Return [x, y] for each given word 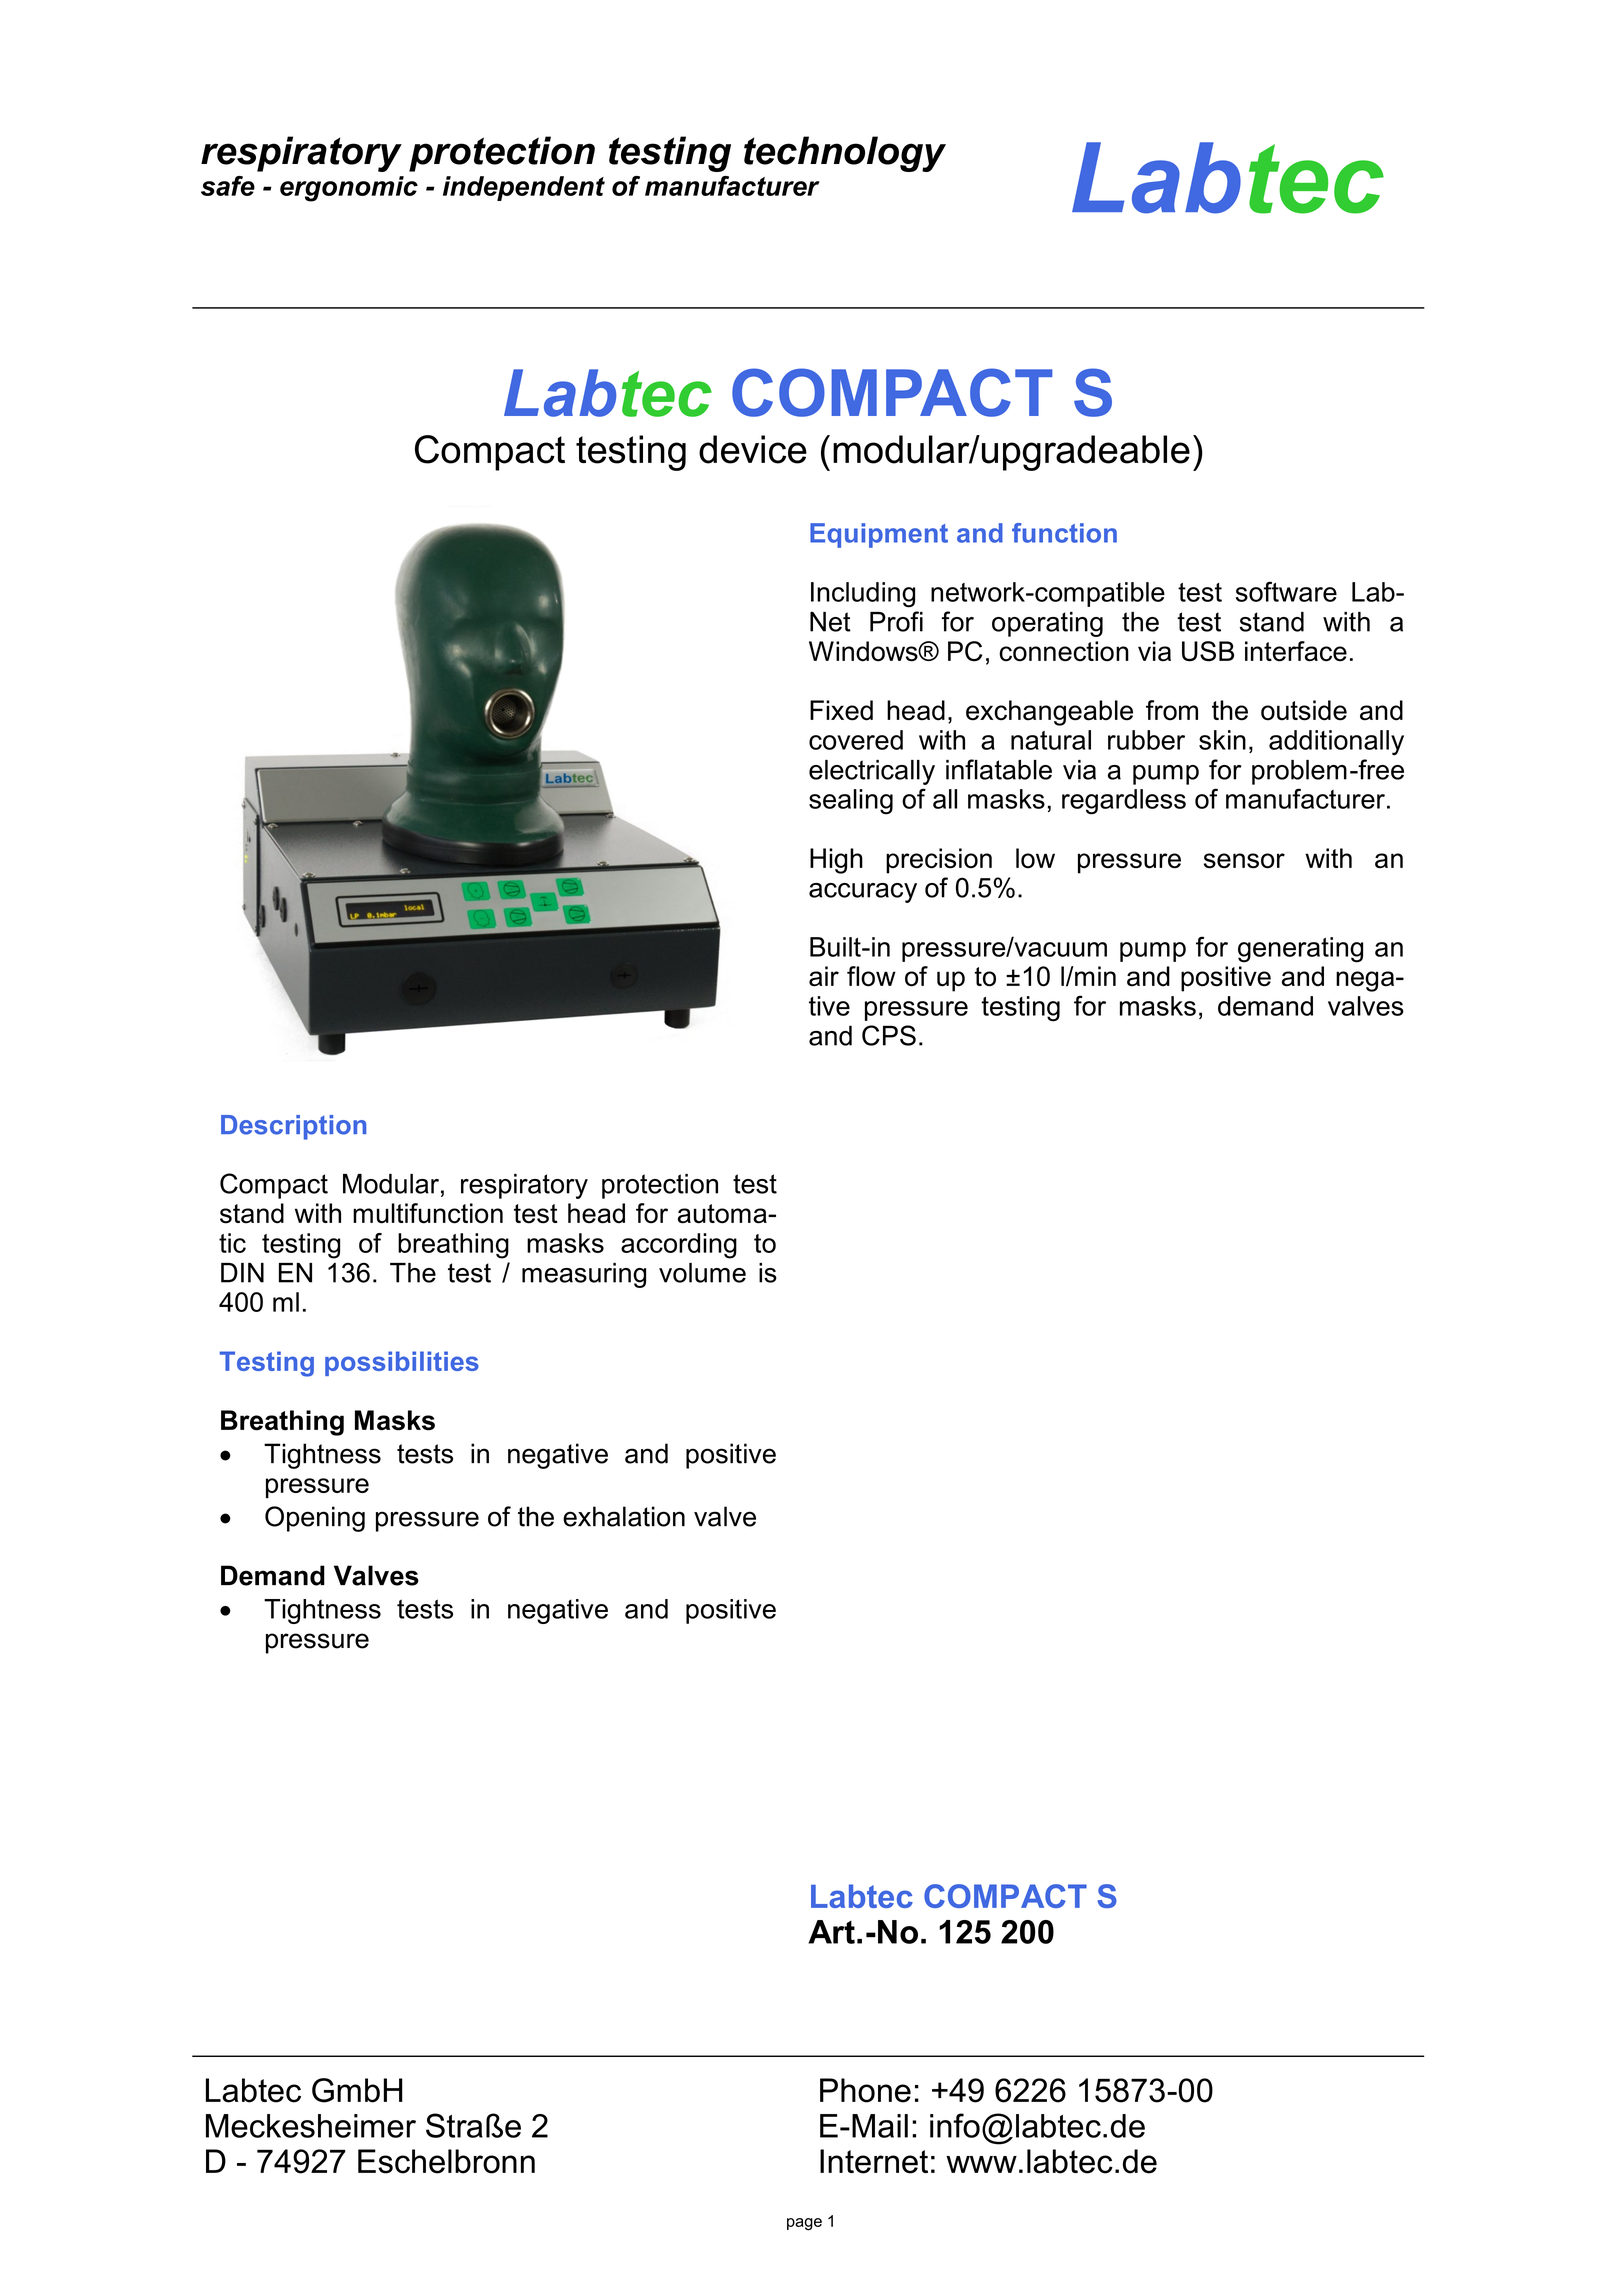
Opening [315, 1519]
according [679, 1246]
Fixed [841, 710]
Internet [874, 2161]
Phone [865, 2090]
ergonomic [349, 189]
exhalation [624, 1516]
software [1286, 591]
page [804, 2224]
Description [293, 1127]
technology [845, 154]
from [1172, 710]
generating [1300, 950]
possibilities [402, 1363]
